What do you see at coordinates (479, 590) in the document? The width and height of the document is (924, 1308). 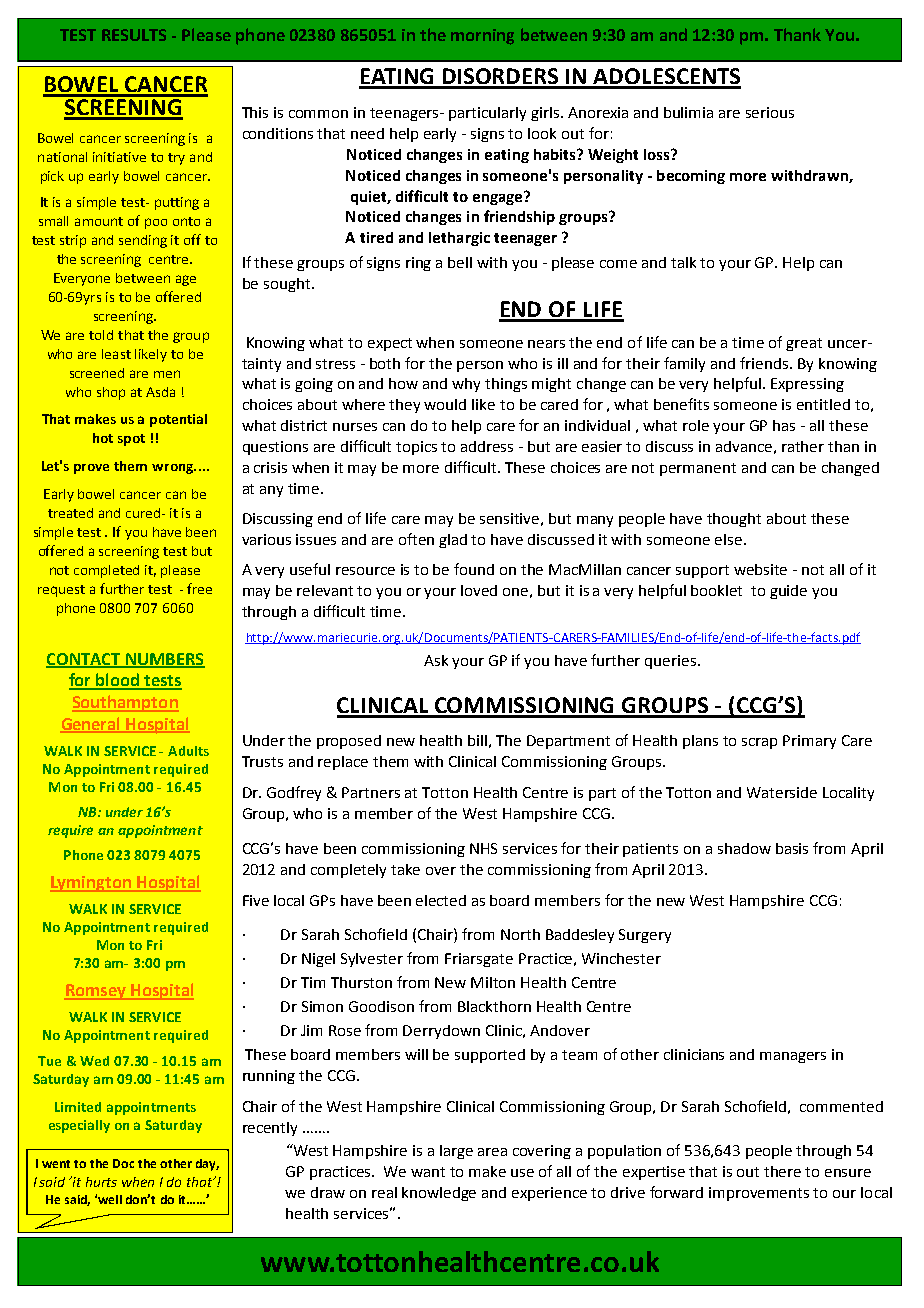 I see `loved` at bounding box center [479, 590].
